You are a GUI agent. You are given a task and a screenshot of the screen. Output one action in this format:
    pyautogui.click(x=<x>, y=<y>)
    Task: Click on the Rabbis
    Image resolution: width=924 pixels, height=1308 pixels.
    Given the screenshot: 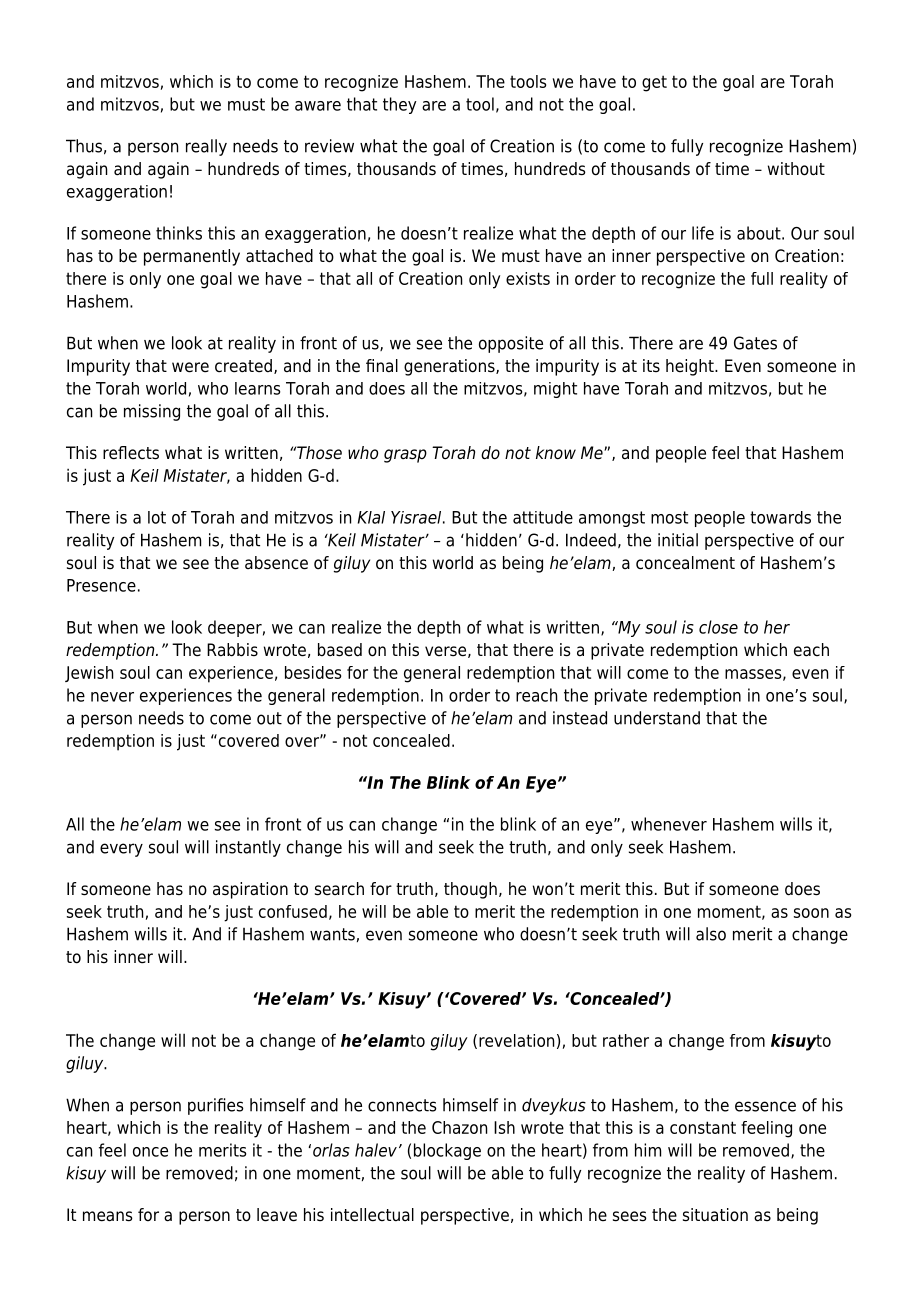 What is the action you would take?
    pyautogui.click(x=232, y=650)
